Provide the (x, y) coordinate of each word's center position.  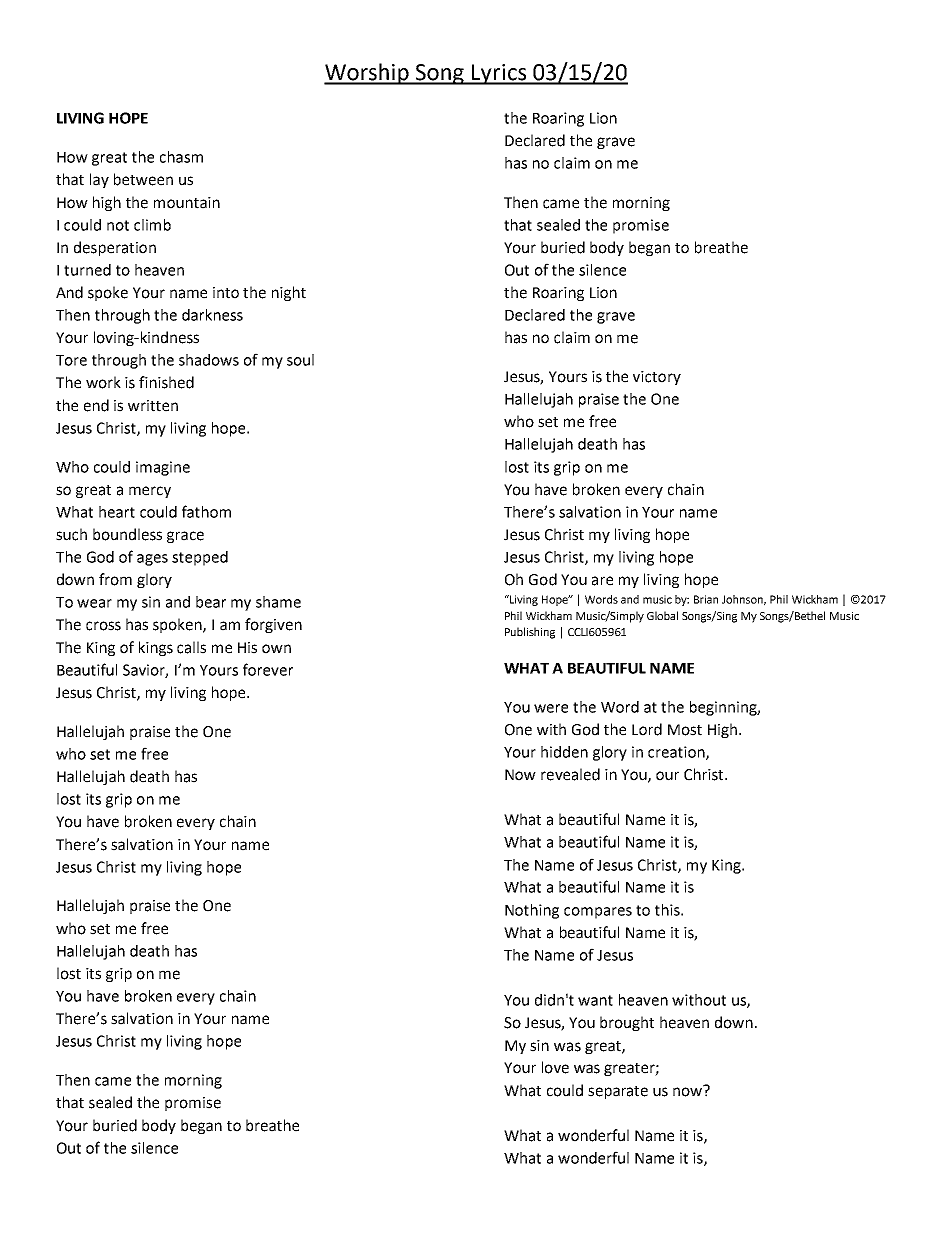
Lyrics (499, 74)
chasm (181, 157)
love (555, 1067)
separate (618, 1092)
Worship (367, 74)
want (595, 1000)
